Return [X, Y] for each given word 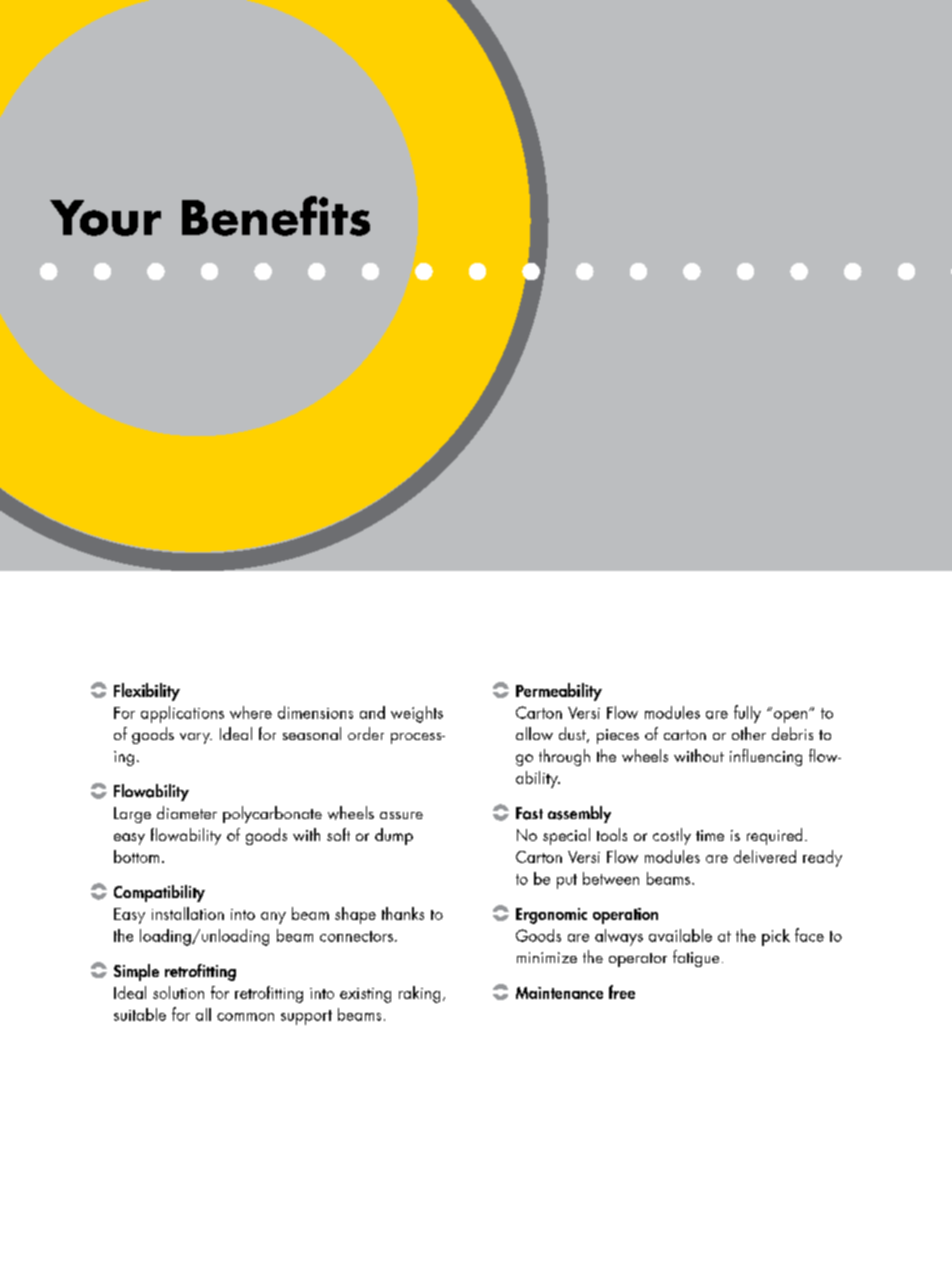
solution [178, 992]
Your [105, 218]
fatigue [696, 958]
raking [419, 994]
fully [747, 714]
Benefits [276, 216]
